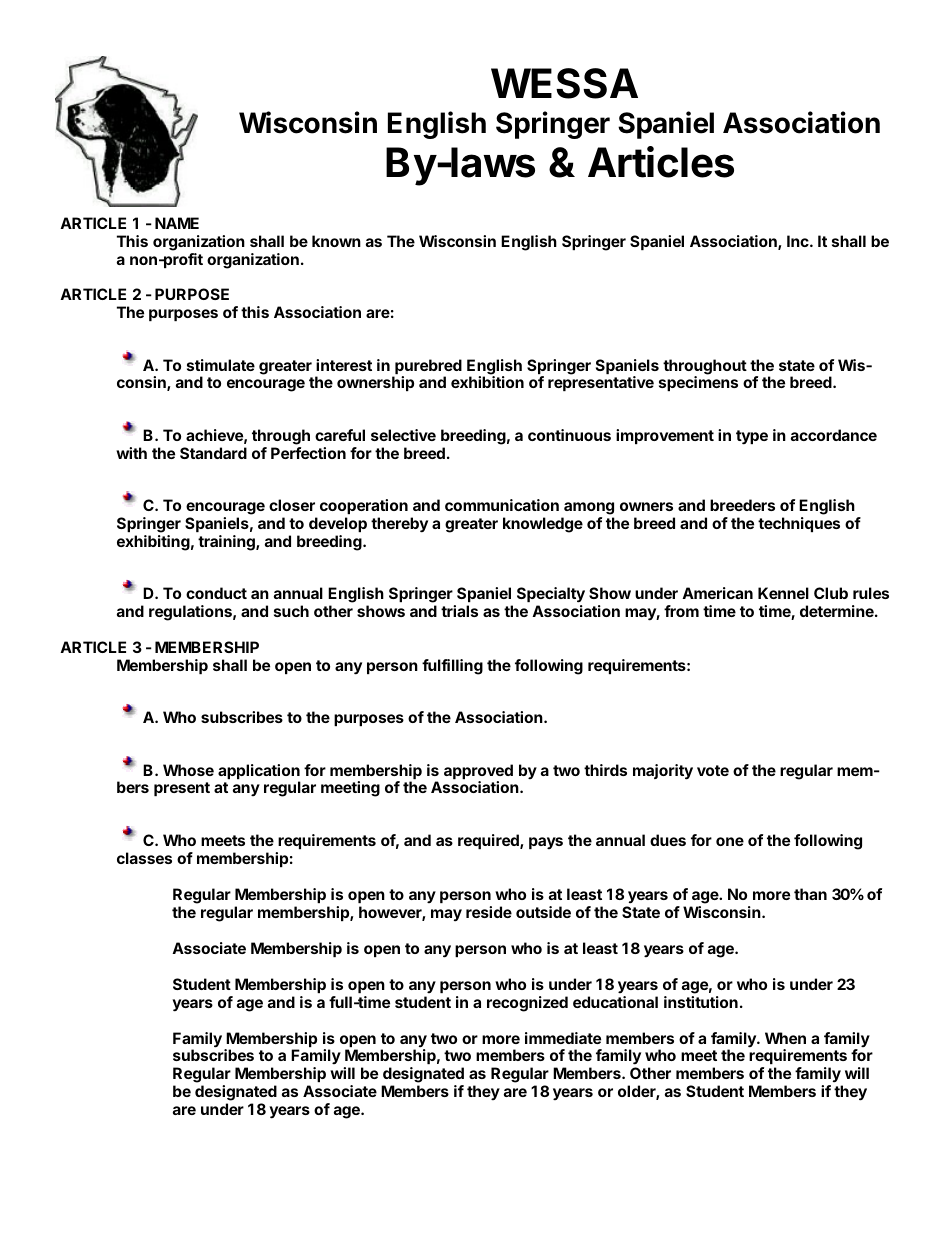 The image size is (952, 1233). What do you see at coordinates (336, 241) in the screenshot?
I see `known` at bounding box center [336, 241].
